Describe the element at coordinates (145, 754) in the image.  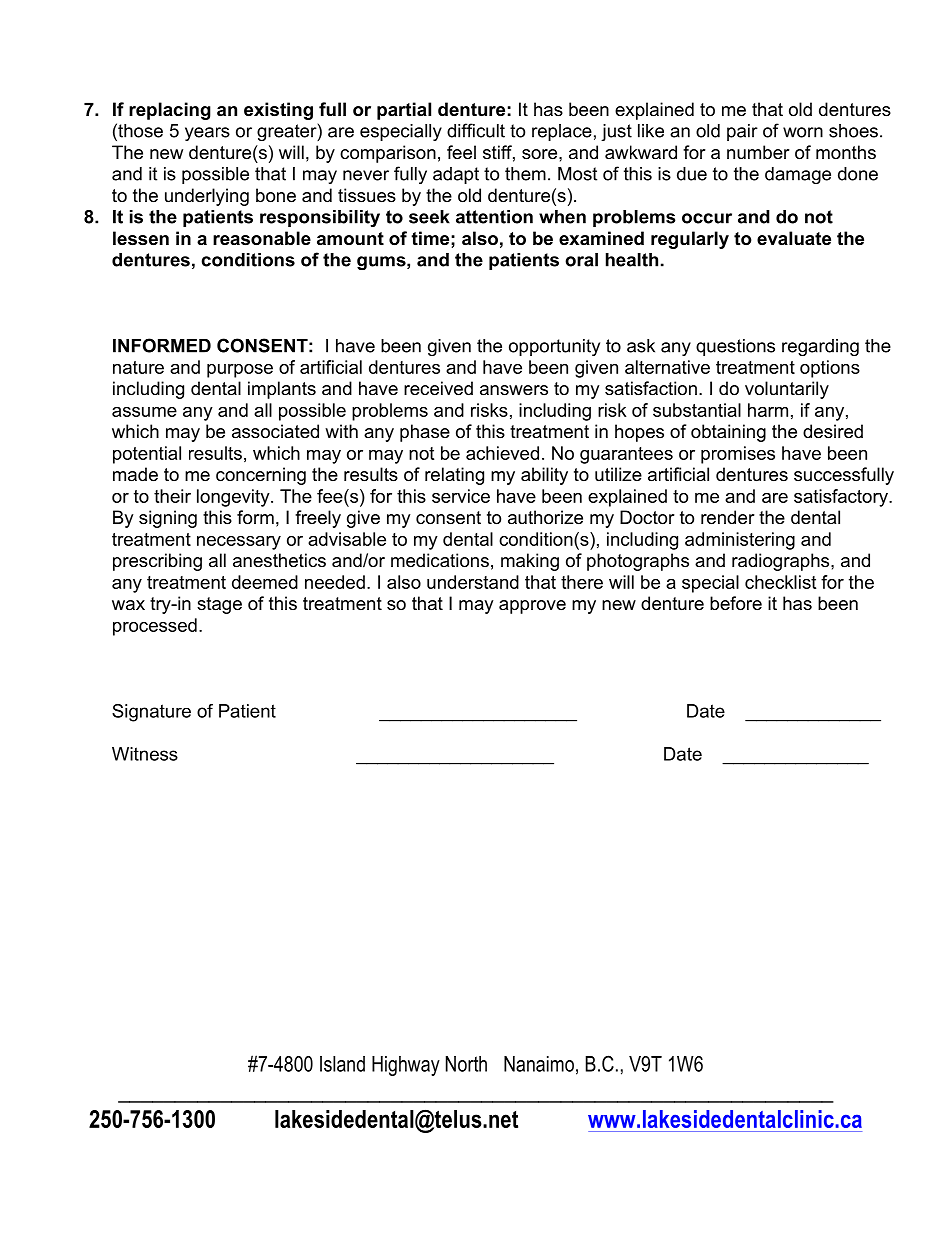
I see `Witness` at that location.
